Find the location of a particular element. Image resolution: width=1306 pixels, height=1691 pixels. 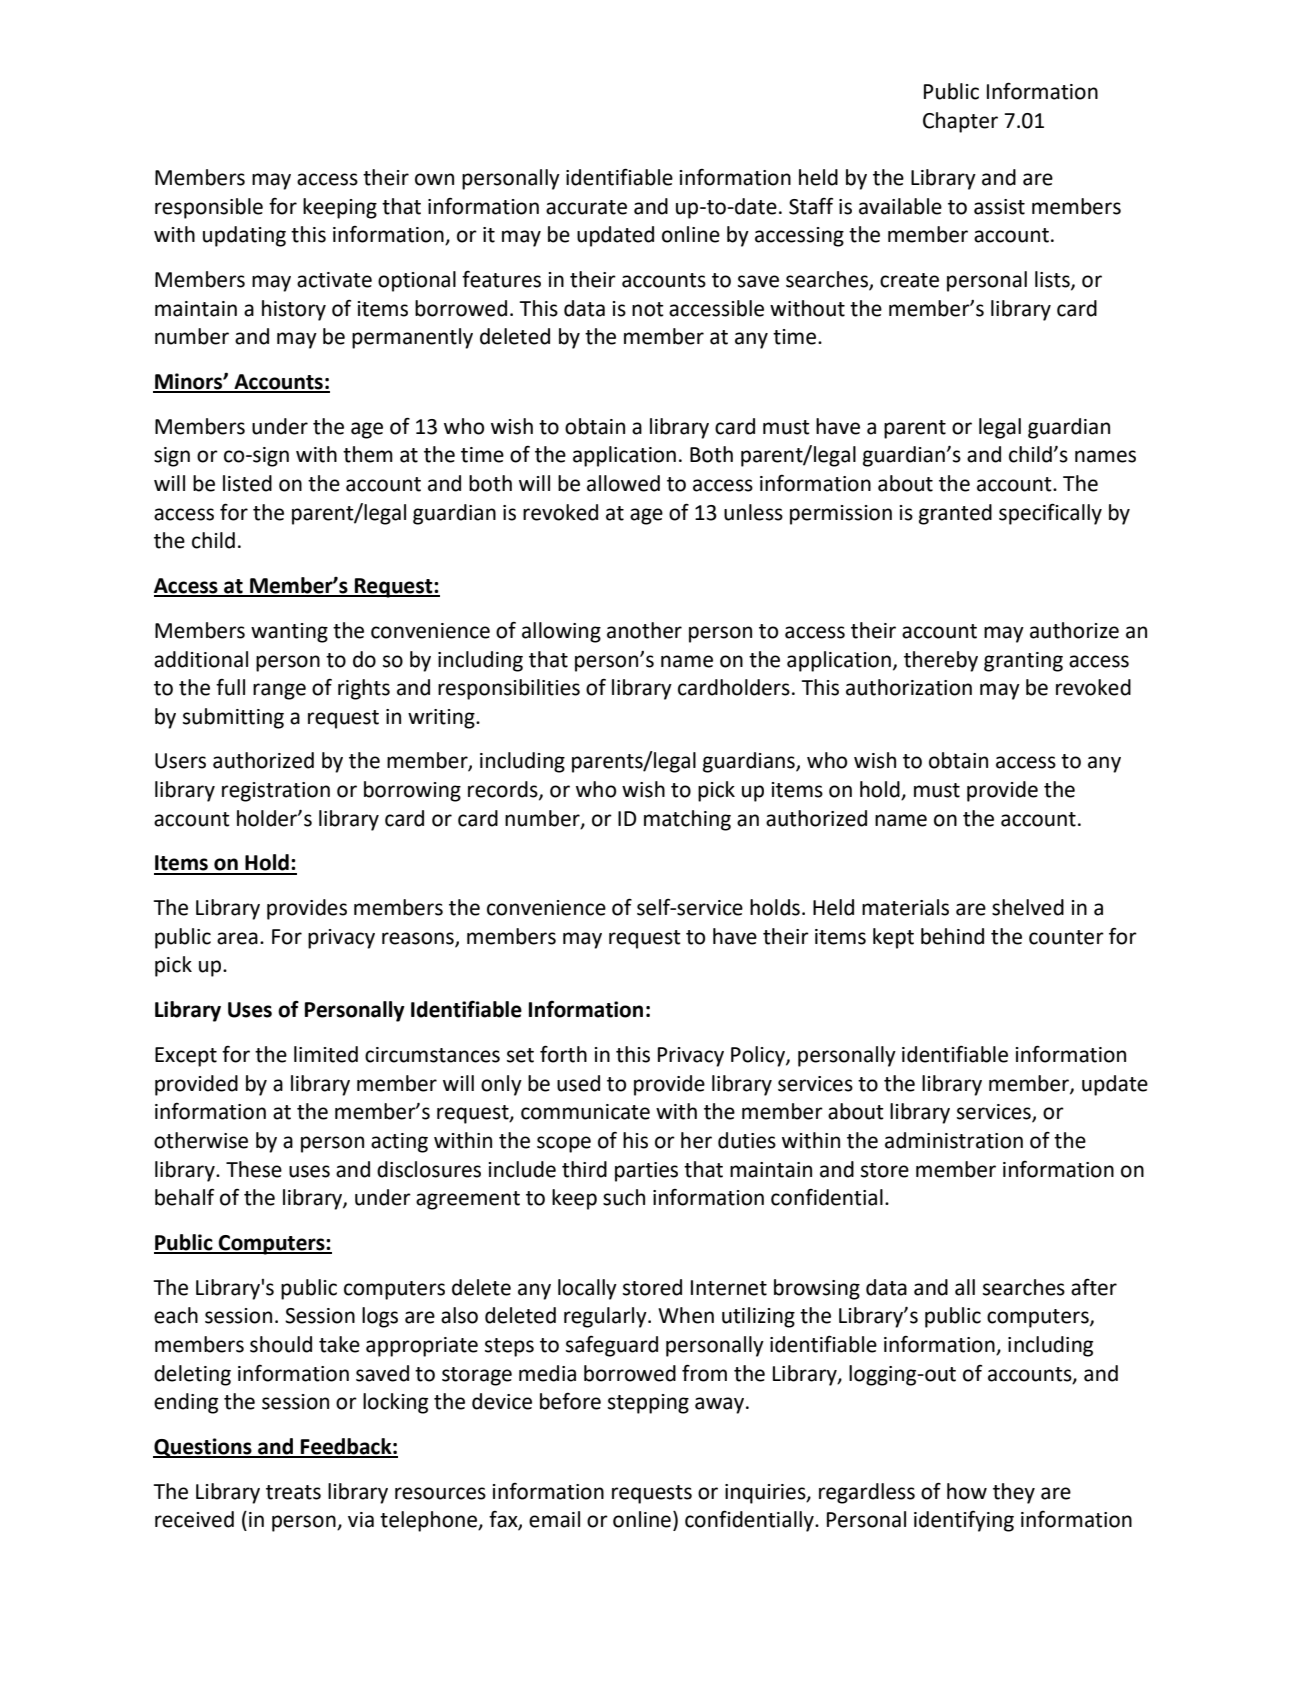

how is located at coordinates (967, 1491).
